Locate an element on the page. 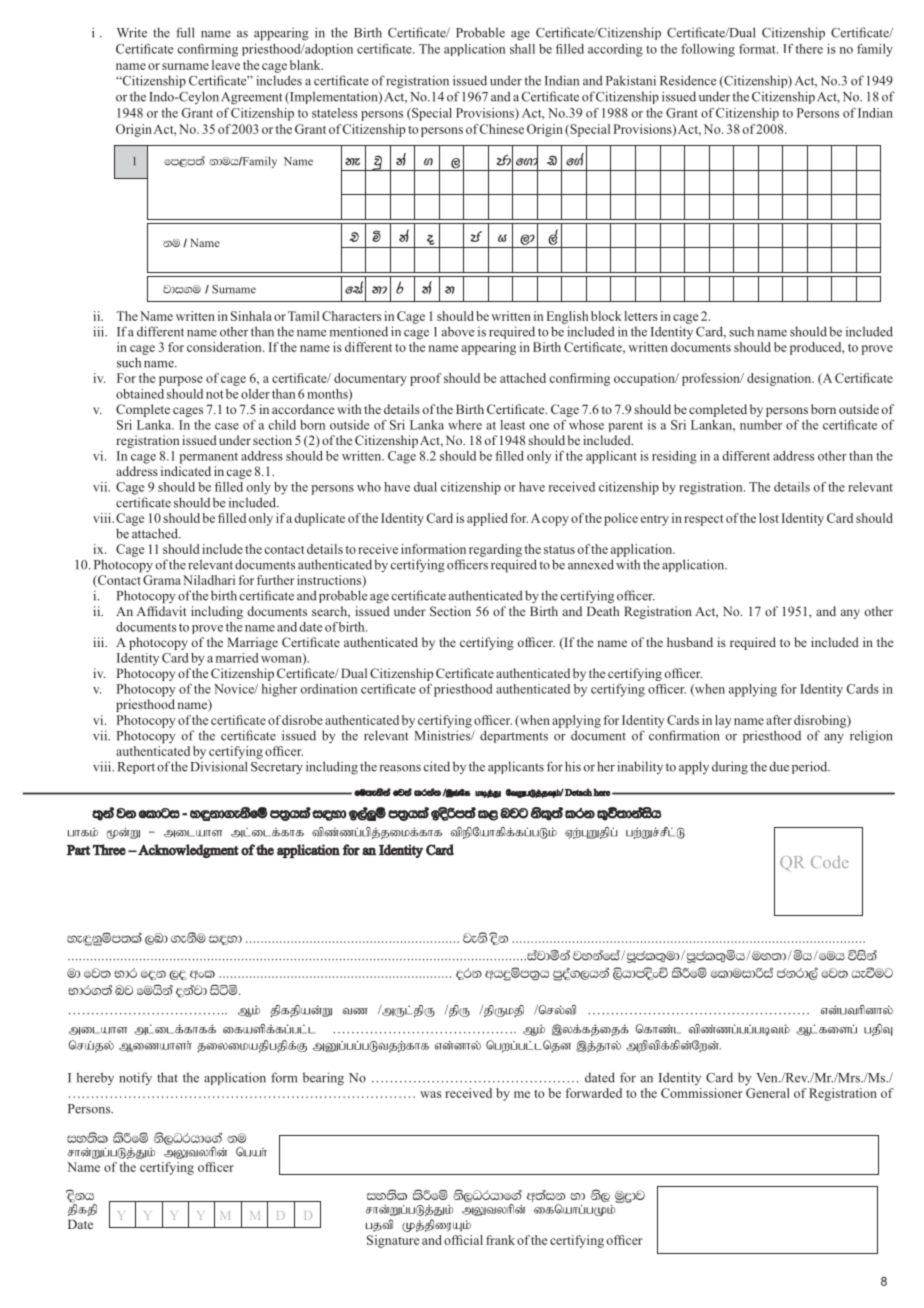  regarding is located at coordinates (495, 550).
